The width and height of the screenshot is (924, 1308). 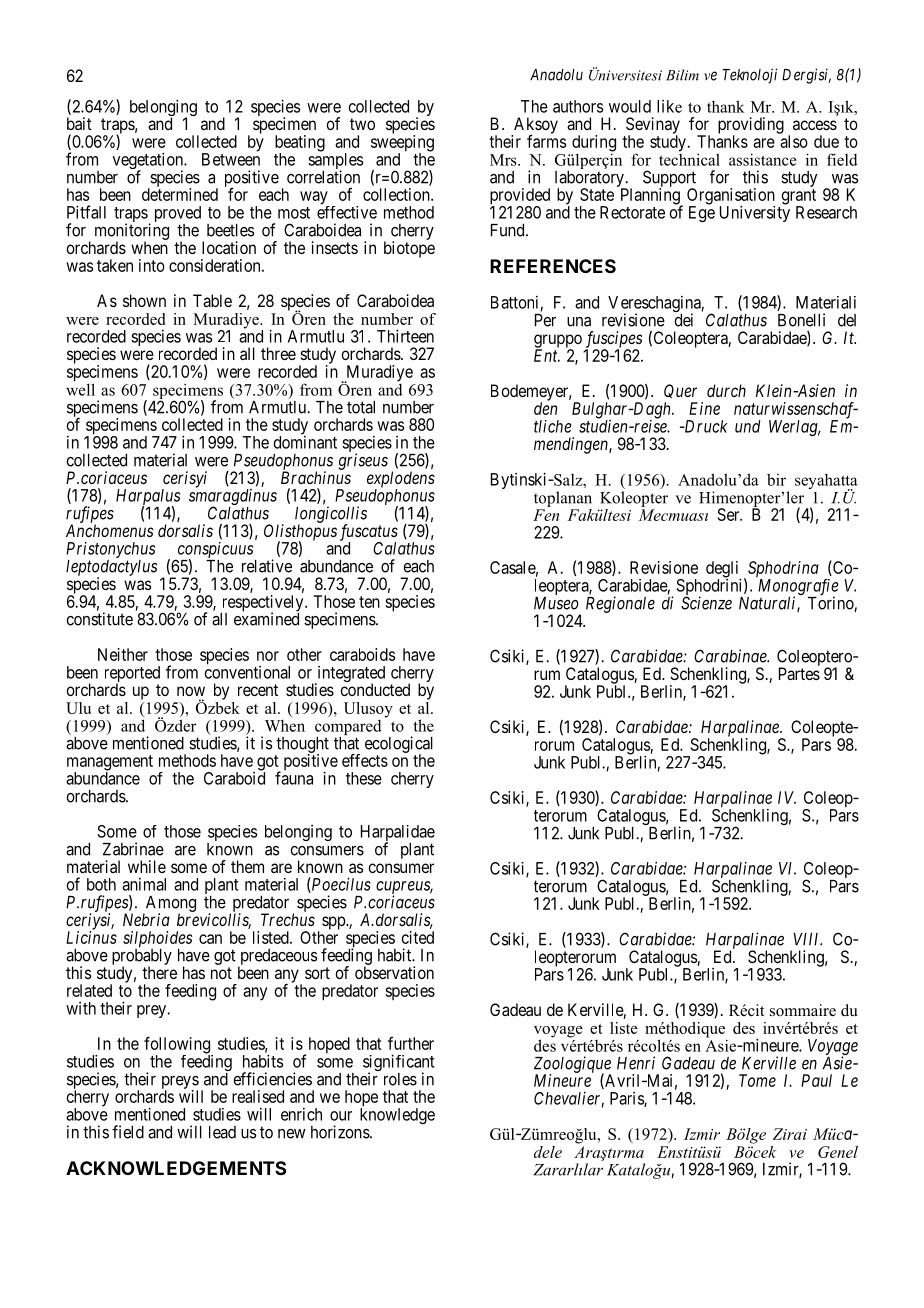 What do you see at coordinates (369, 602) in the screenshot?
I see `ten` at bounding box center [369, 602].
